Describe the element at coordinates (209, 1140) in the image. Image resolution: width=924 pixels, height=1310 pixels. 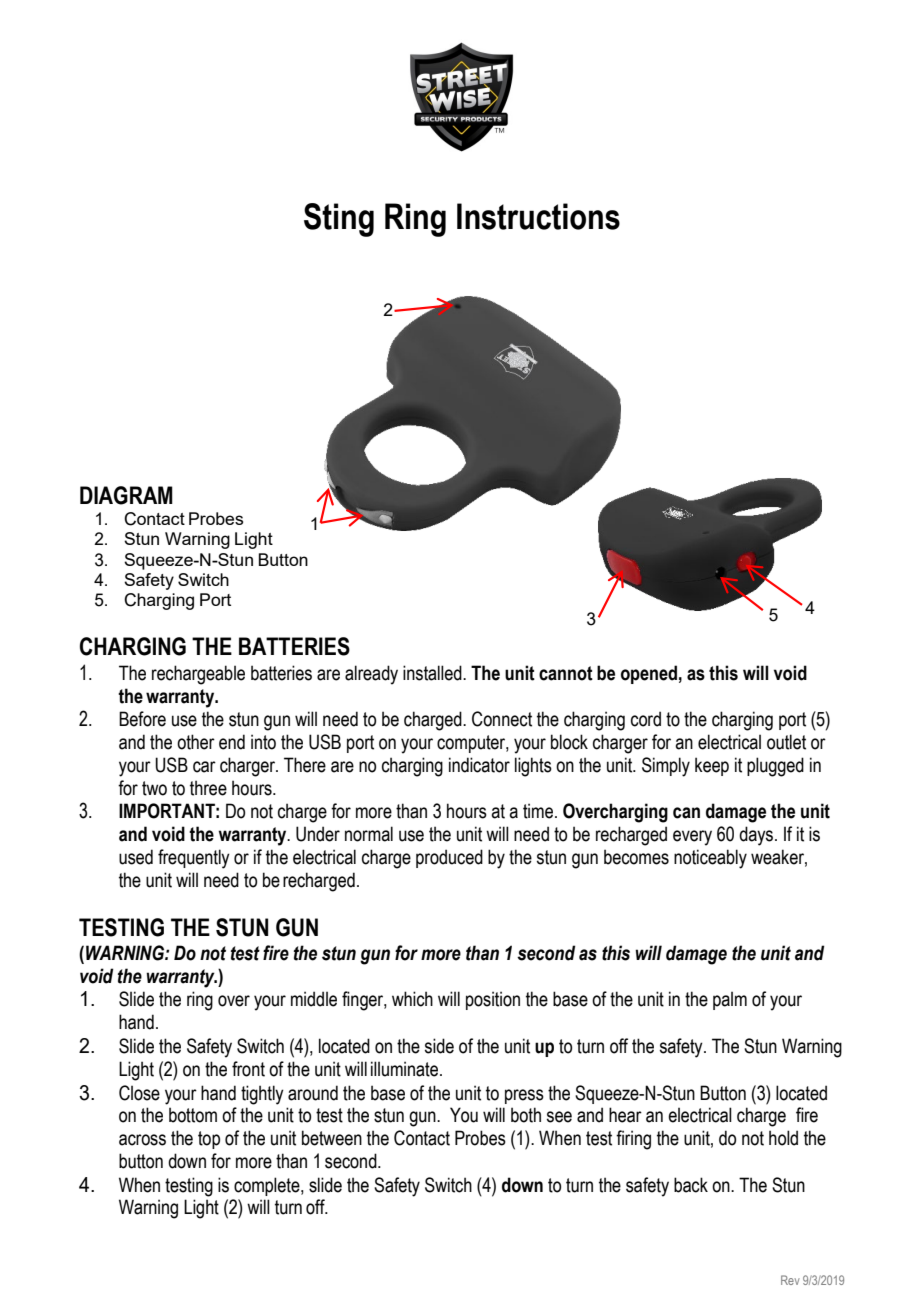
I see `top` at that location.
